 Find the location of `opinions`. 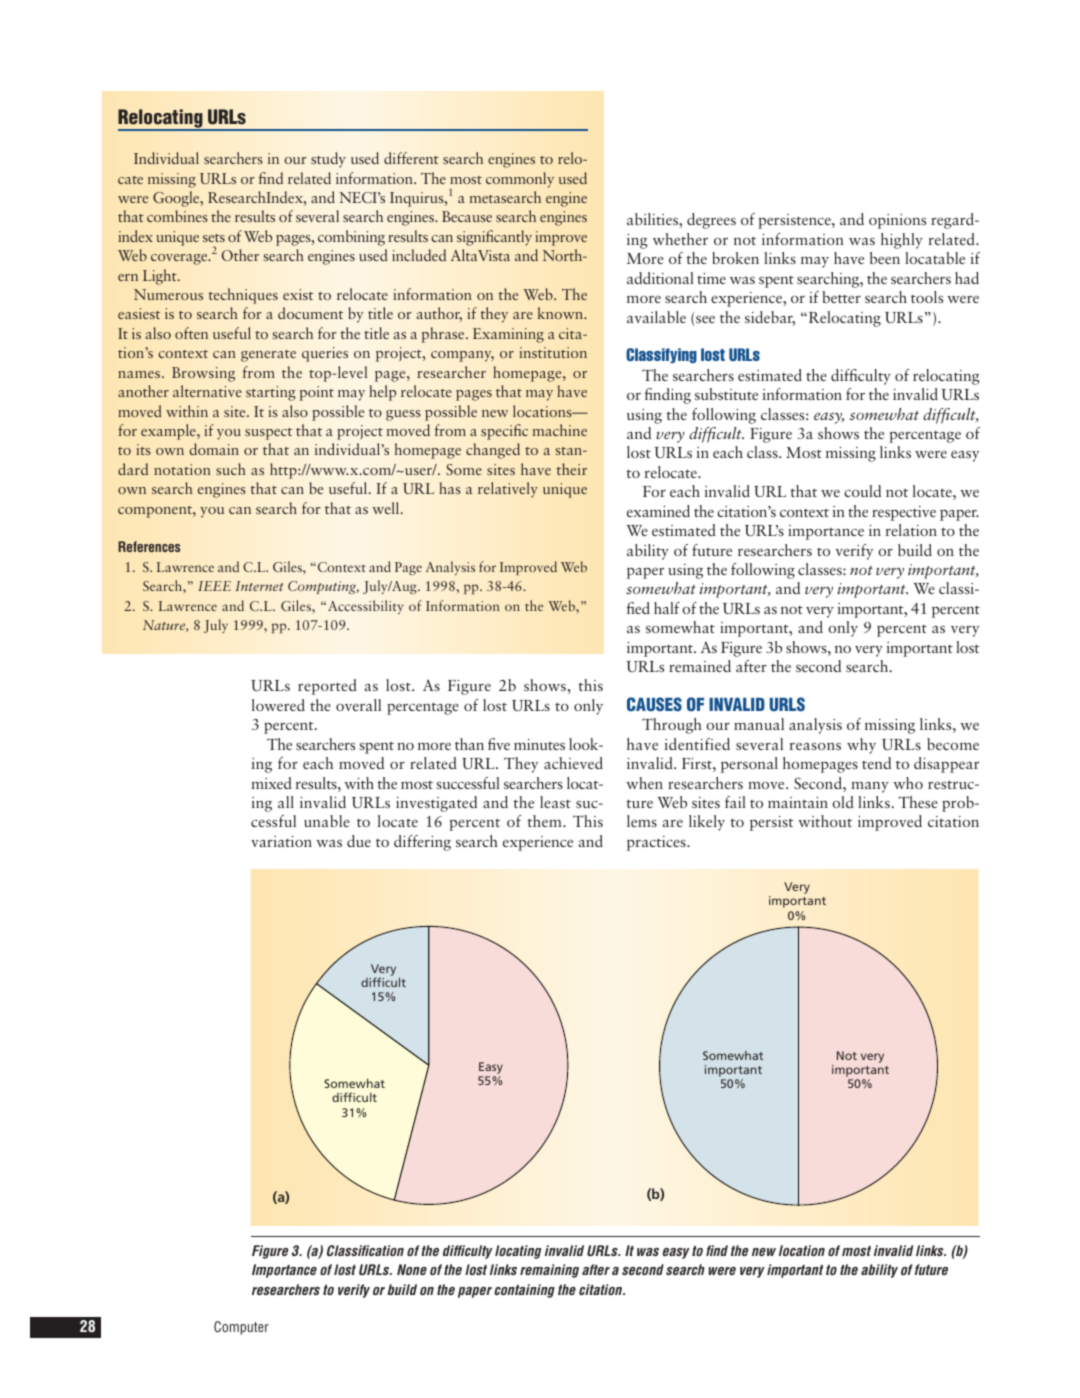

opinions is located at coordinates (897, 221).
